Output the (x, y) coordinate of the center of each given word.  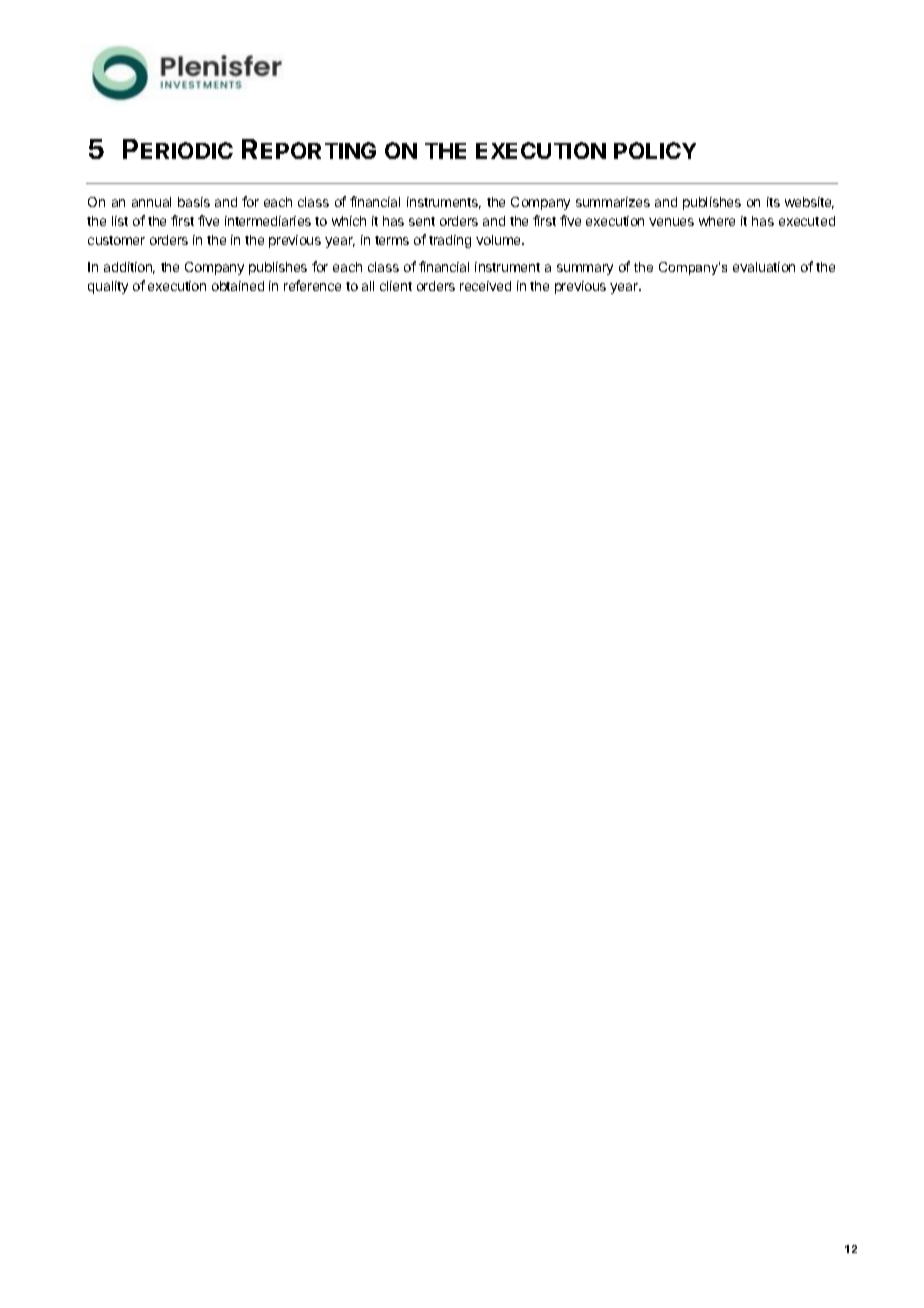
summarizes (613, 202)
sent (422, 221)
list (120, 221)
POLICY (655, 150)
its (773, 202)
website (809, 203)
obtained (238, 286)
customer (116, 240)
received (485, 286)
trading (450, 241)
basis (194, 202)
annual (151, 202)
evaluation (764, 267)
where (717, 221)
